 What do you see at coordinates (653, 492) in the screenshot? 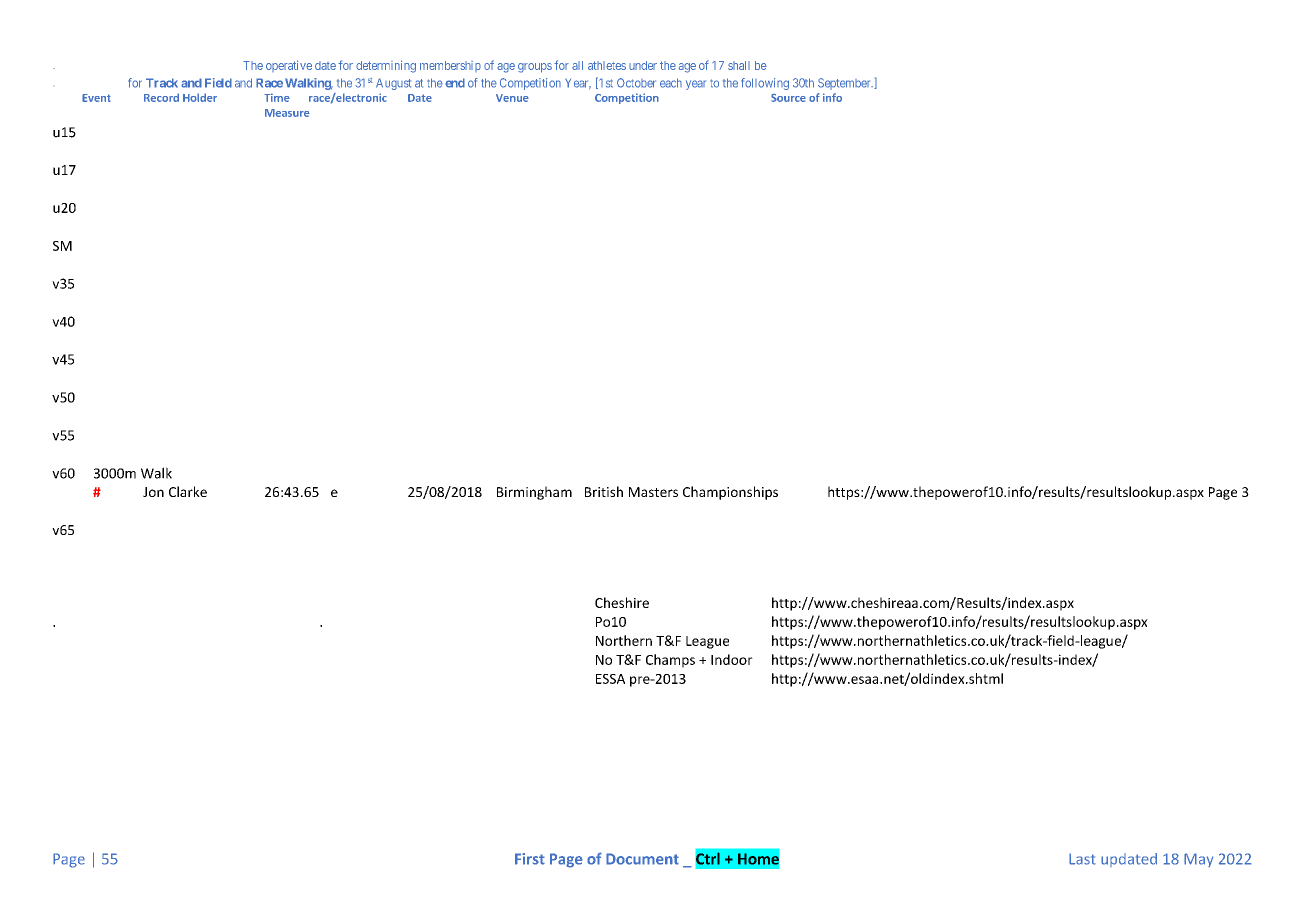
I see `Masters` at bounding box center [653, 492].
